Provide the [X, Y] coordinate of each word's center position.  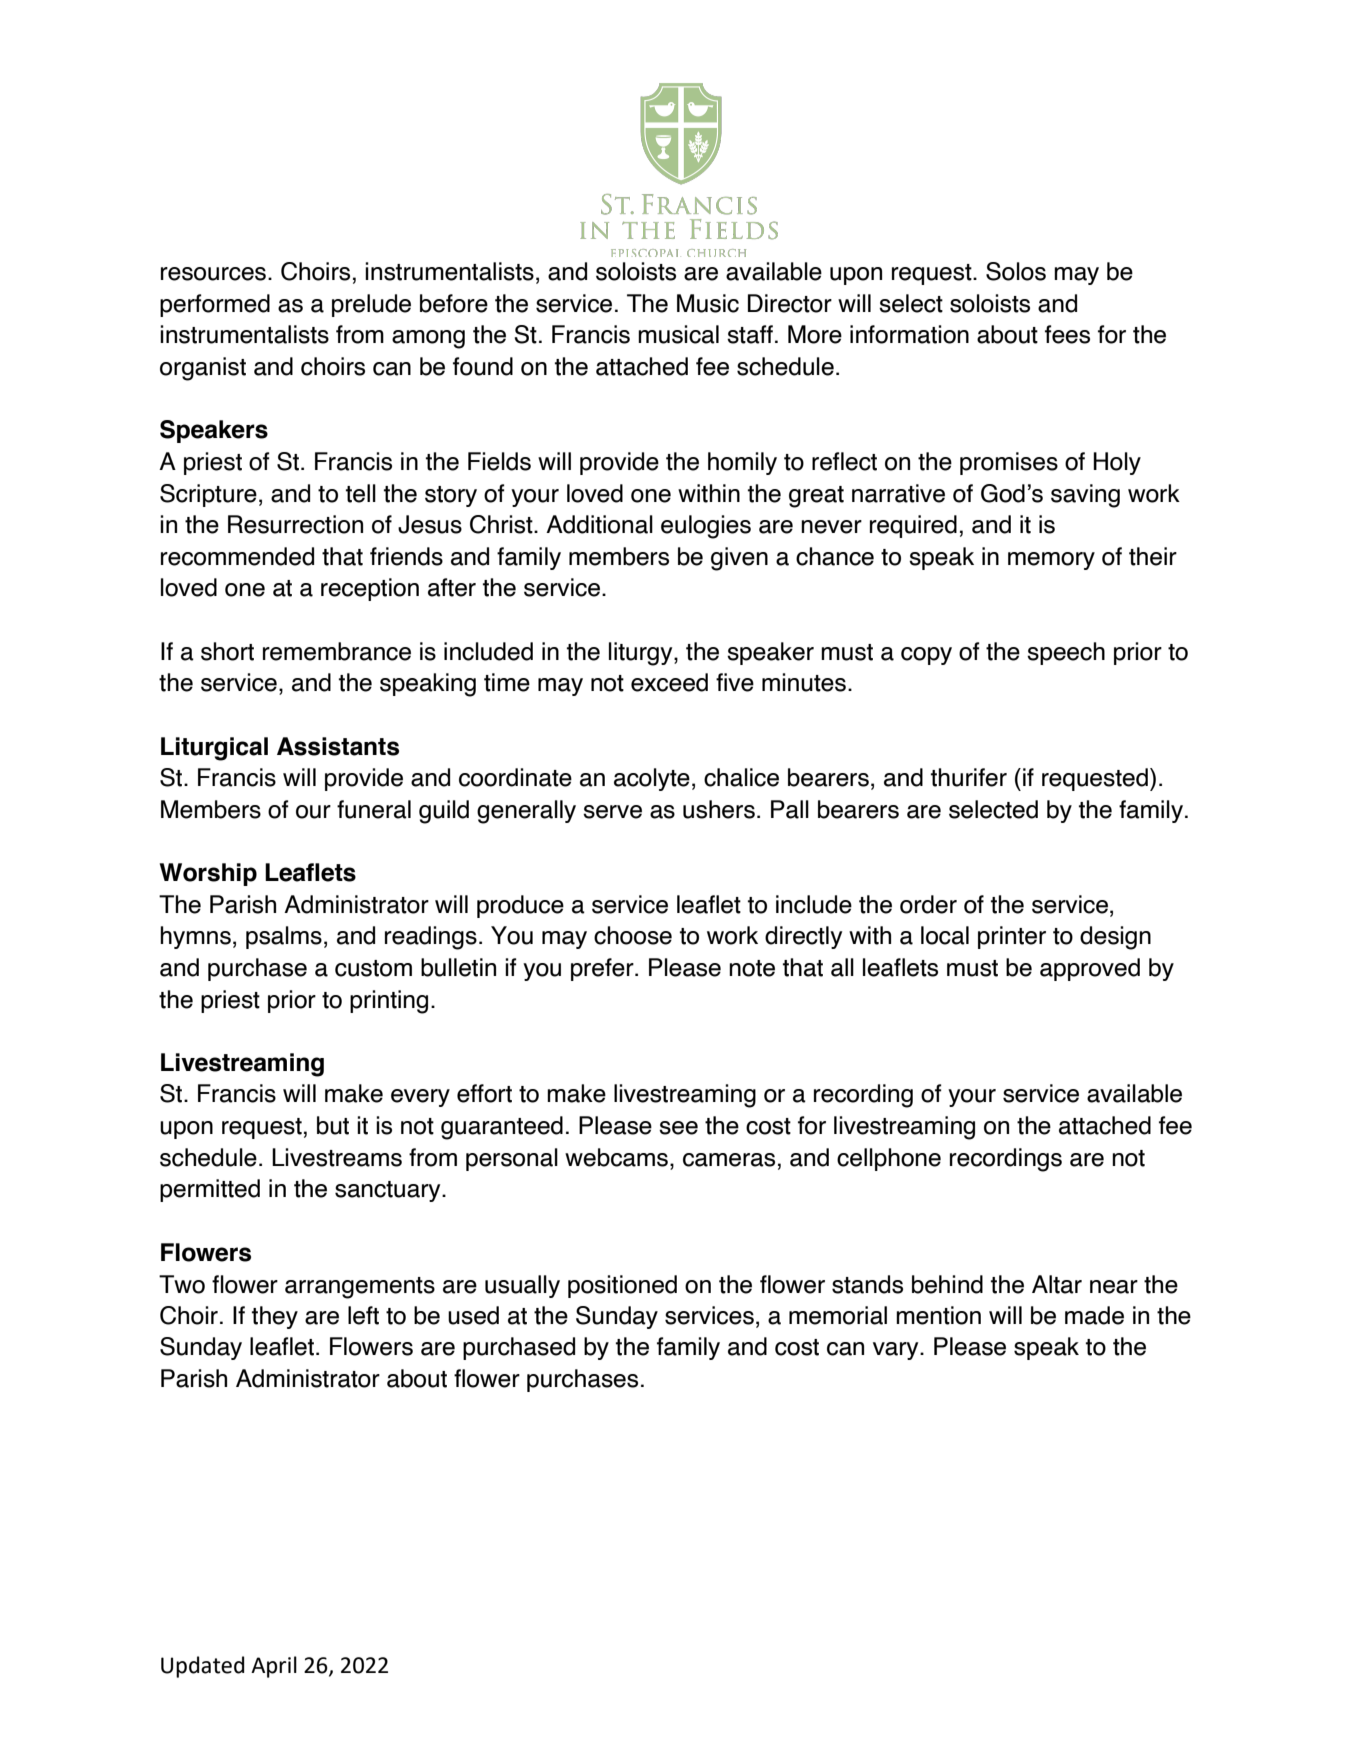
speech [1066, 653]
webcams [616, 1157]
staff [750, 334]
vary [897, 1351]
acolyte [652, 779]
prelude [371, 305]
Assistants [338, 746]
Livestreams [337, 1157]
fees [1067, 334]
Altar [1057, 1284]
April [274, 1667]
